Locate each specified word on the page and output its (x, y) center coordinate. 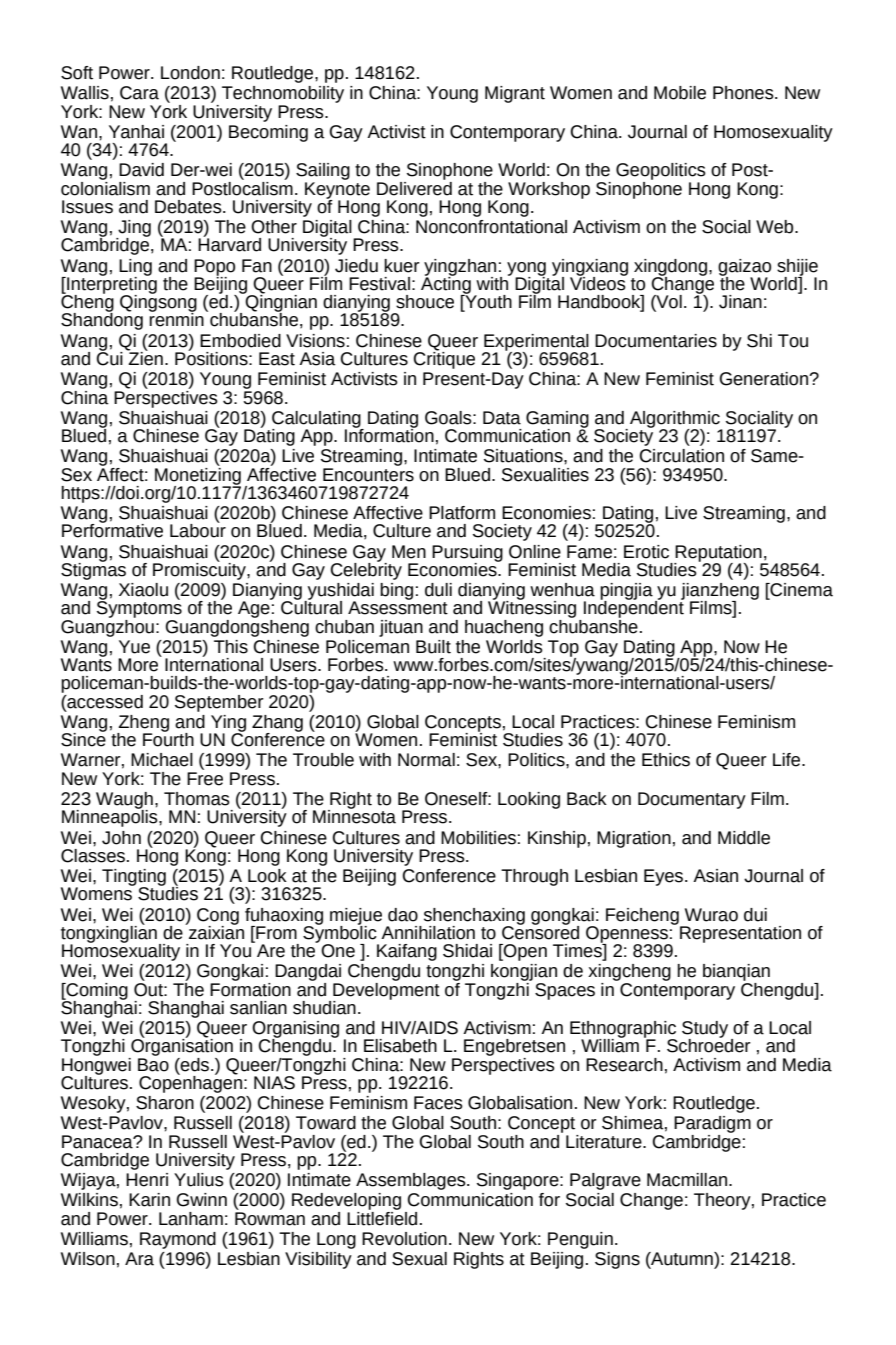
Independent (634, 610)
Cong (218, 917)
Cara (139, 93)
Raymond (178, 1240)
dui (755, 915)
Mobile (680, 93)
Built (433, 647)
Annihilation (428, 933)
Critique (444, 359)
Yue (134, 647)
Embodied (240, 341)
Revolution (404, 1239)
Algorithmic (676, 420)
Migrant (515, 94)
